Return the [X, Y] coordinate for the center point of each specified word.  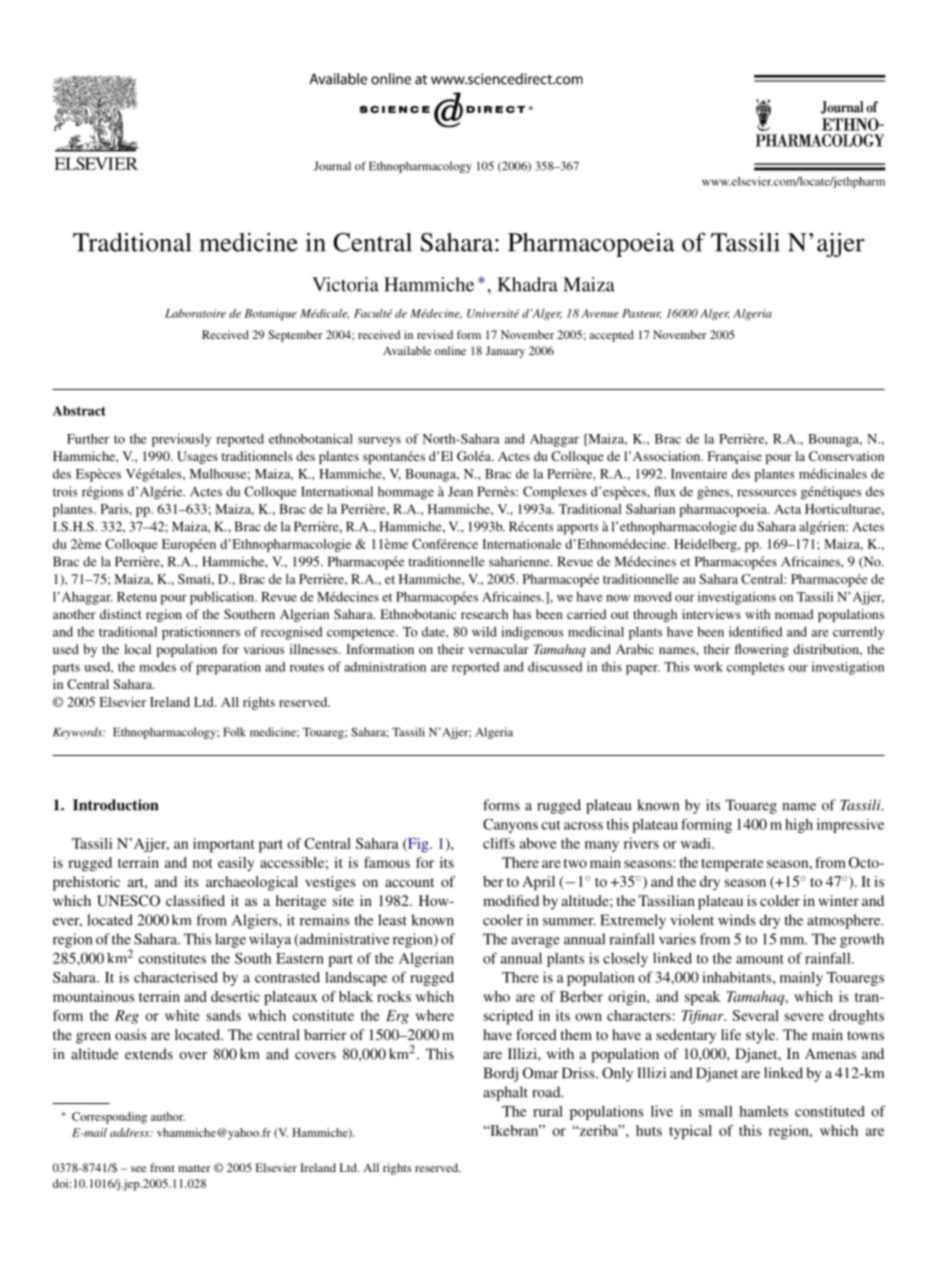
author [168, 1116]
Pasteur [641, 314]
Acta [787, 509]
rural [548, 1111]
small [715, 1111]
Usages [197, 457]
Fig [418, 845]
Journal [332, 166]
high [799, 825]
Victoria [345, 284]
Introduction [115, 805]
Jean [460, 491]
